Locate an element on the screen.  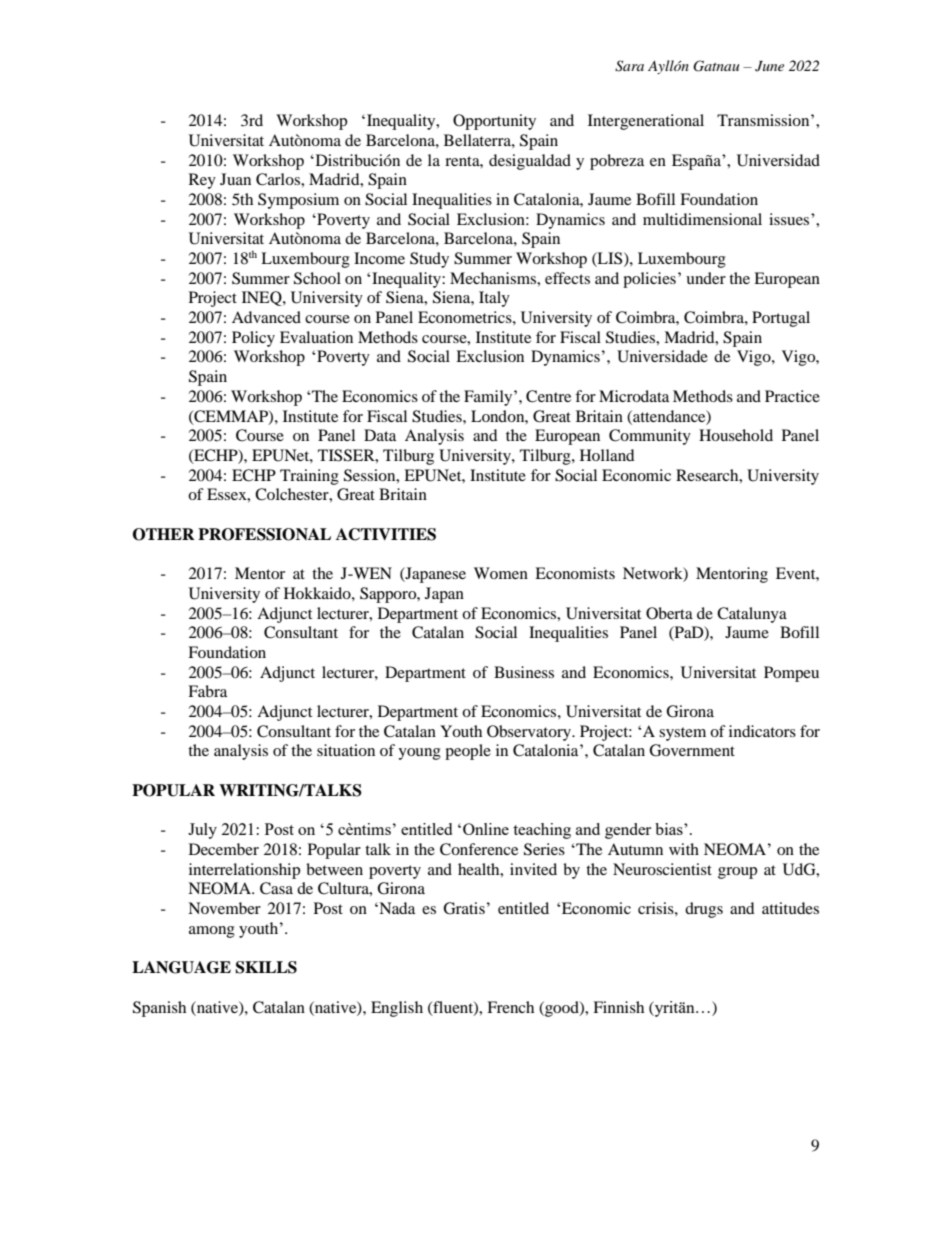
under is located at coordinates (706, 278).
